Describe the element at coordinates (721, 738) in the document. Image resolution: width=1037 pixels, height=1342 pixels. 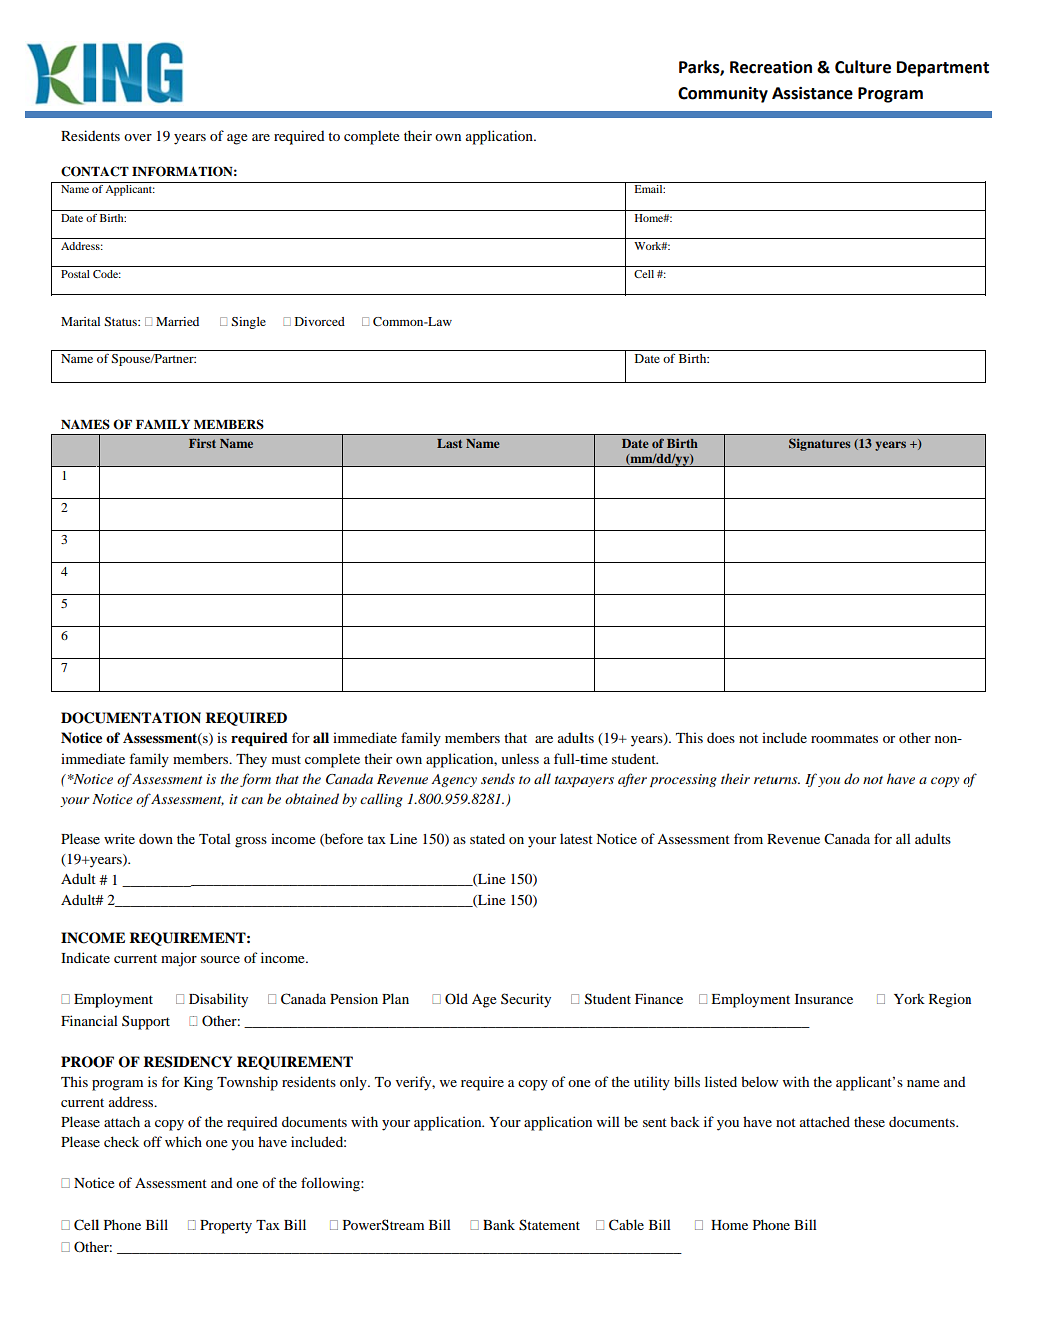
I see `does` at that location.
